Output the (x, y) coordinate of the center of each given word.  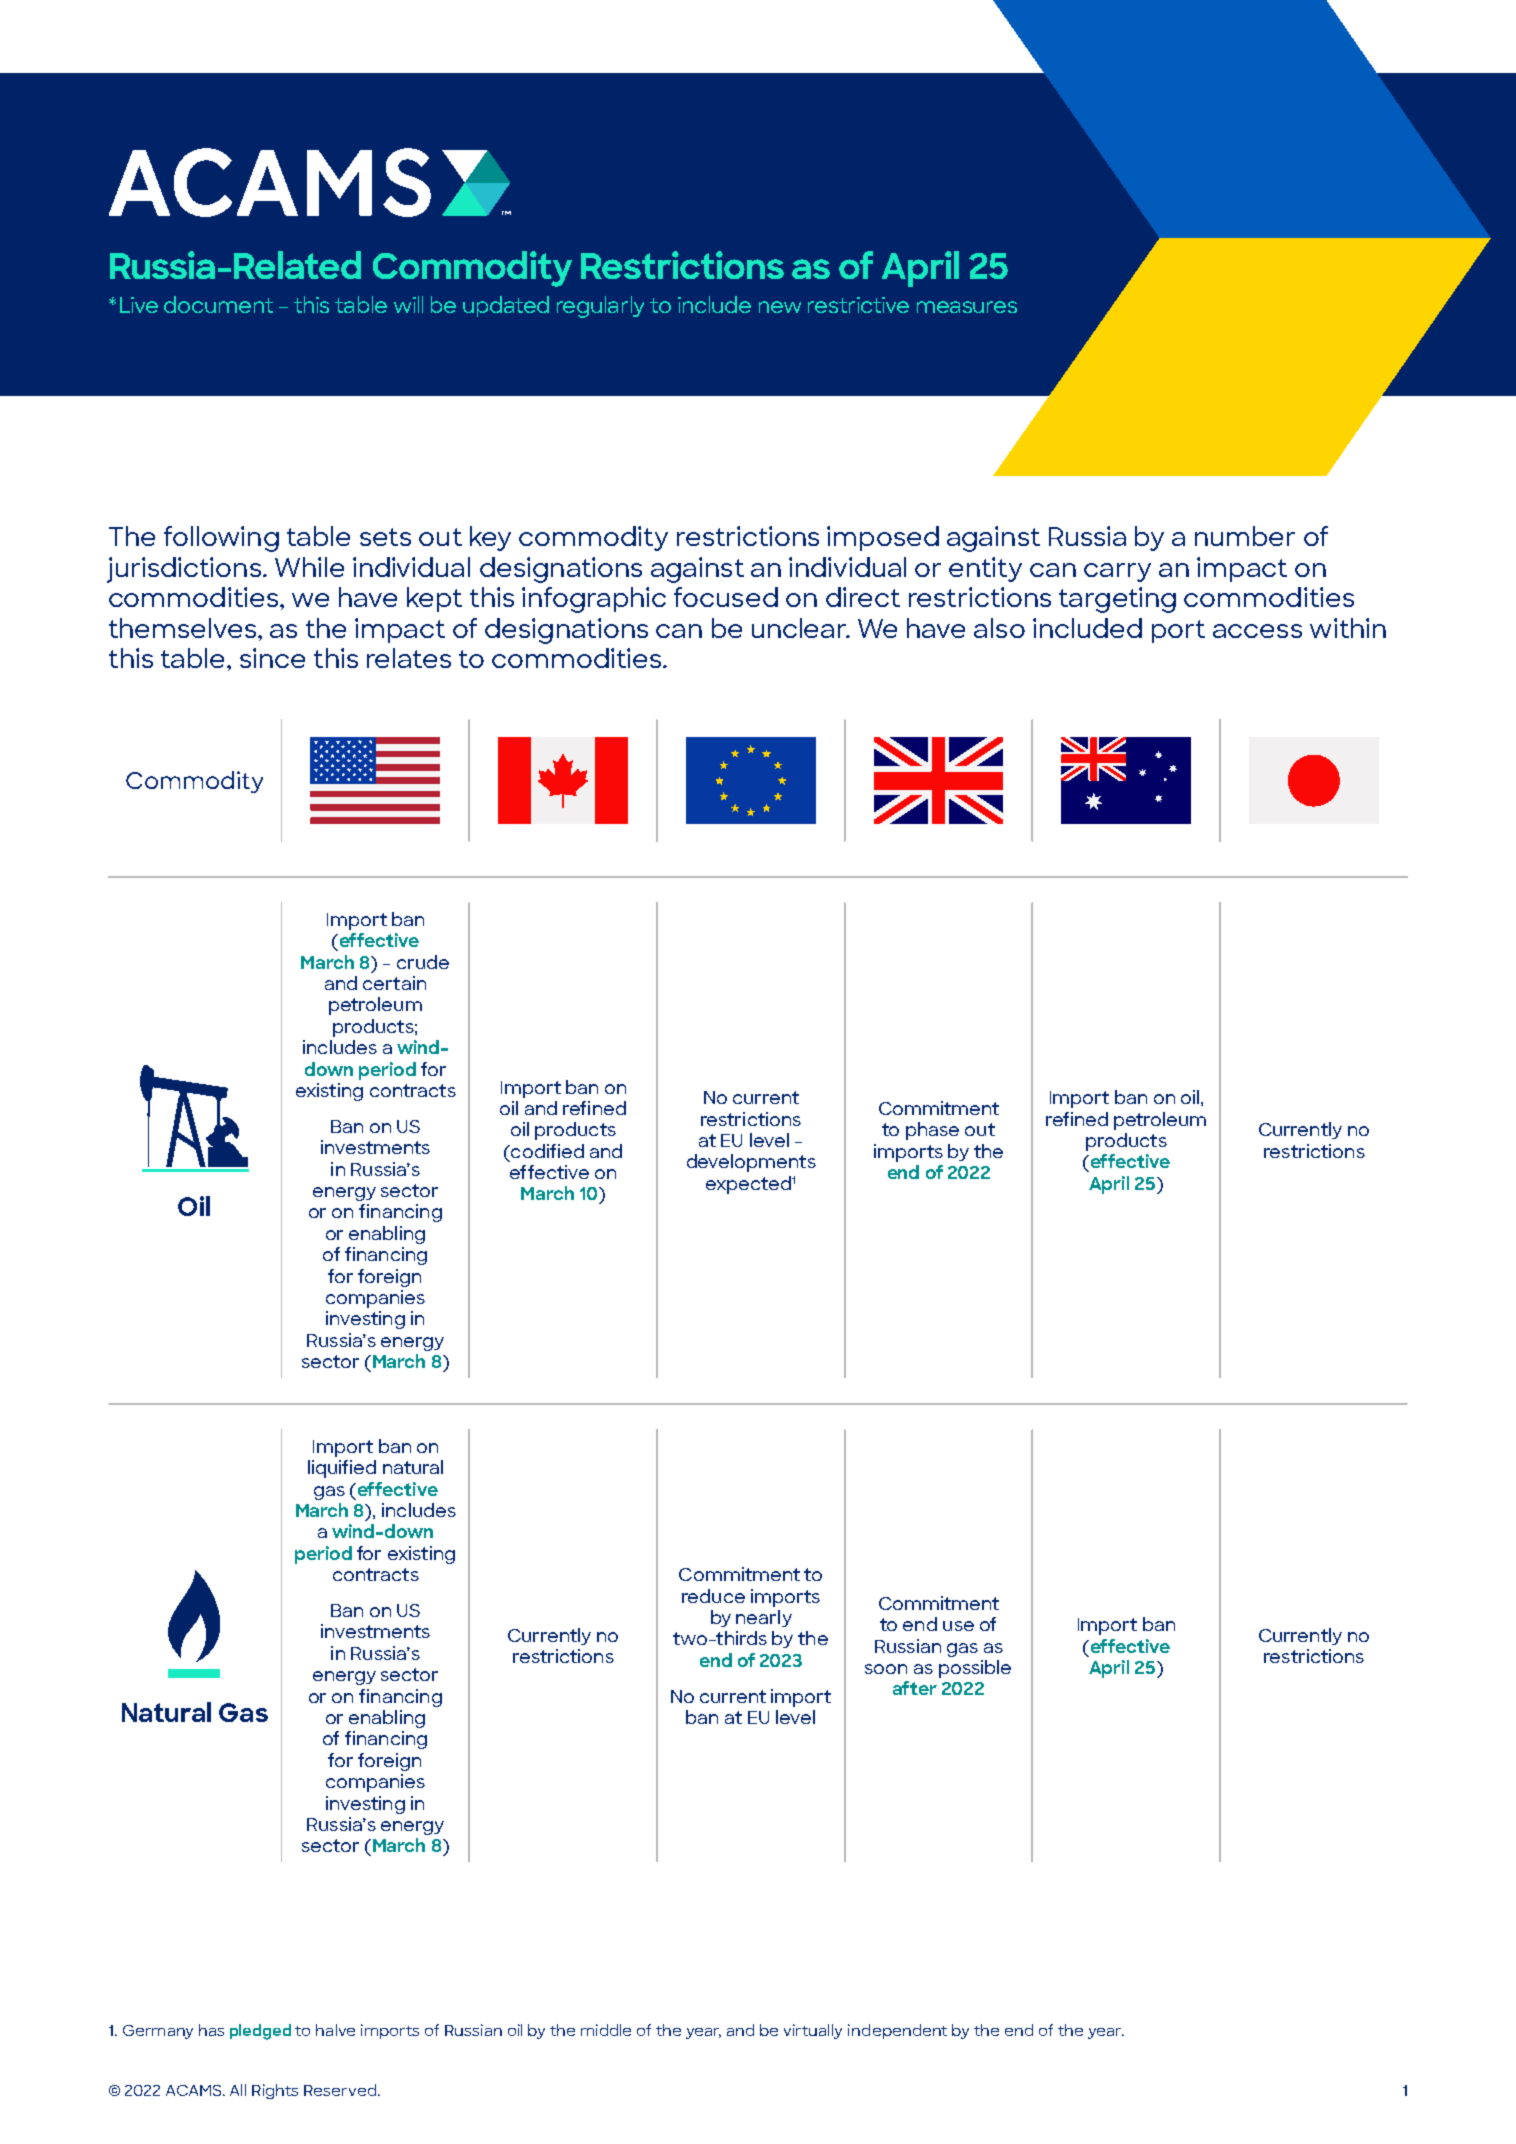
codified (546, 1151)
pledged (260, 2032)
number (1245, 536)
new (780, 307)
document (218, 304)
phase (932, 1131)
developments (751, 1163)
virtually (813, 2031)
